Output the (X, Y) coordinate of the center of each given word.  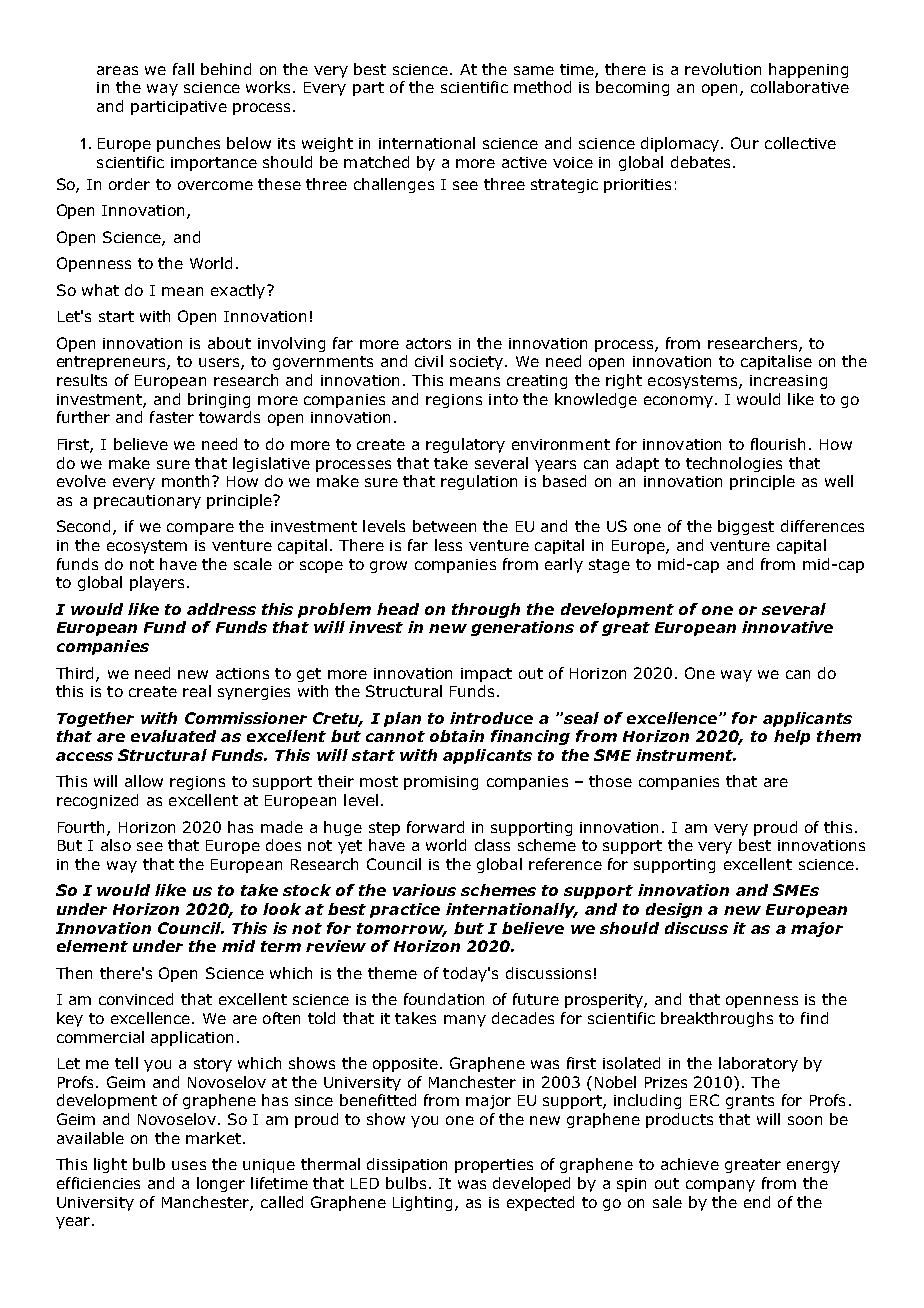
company (720, 1186)
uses (189, 1165)
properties (494, 1166)
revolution (723, 69)
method (542, 87)
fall (183, 69)
